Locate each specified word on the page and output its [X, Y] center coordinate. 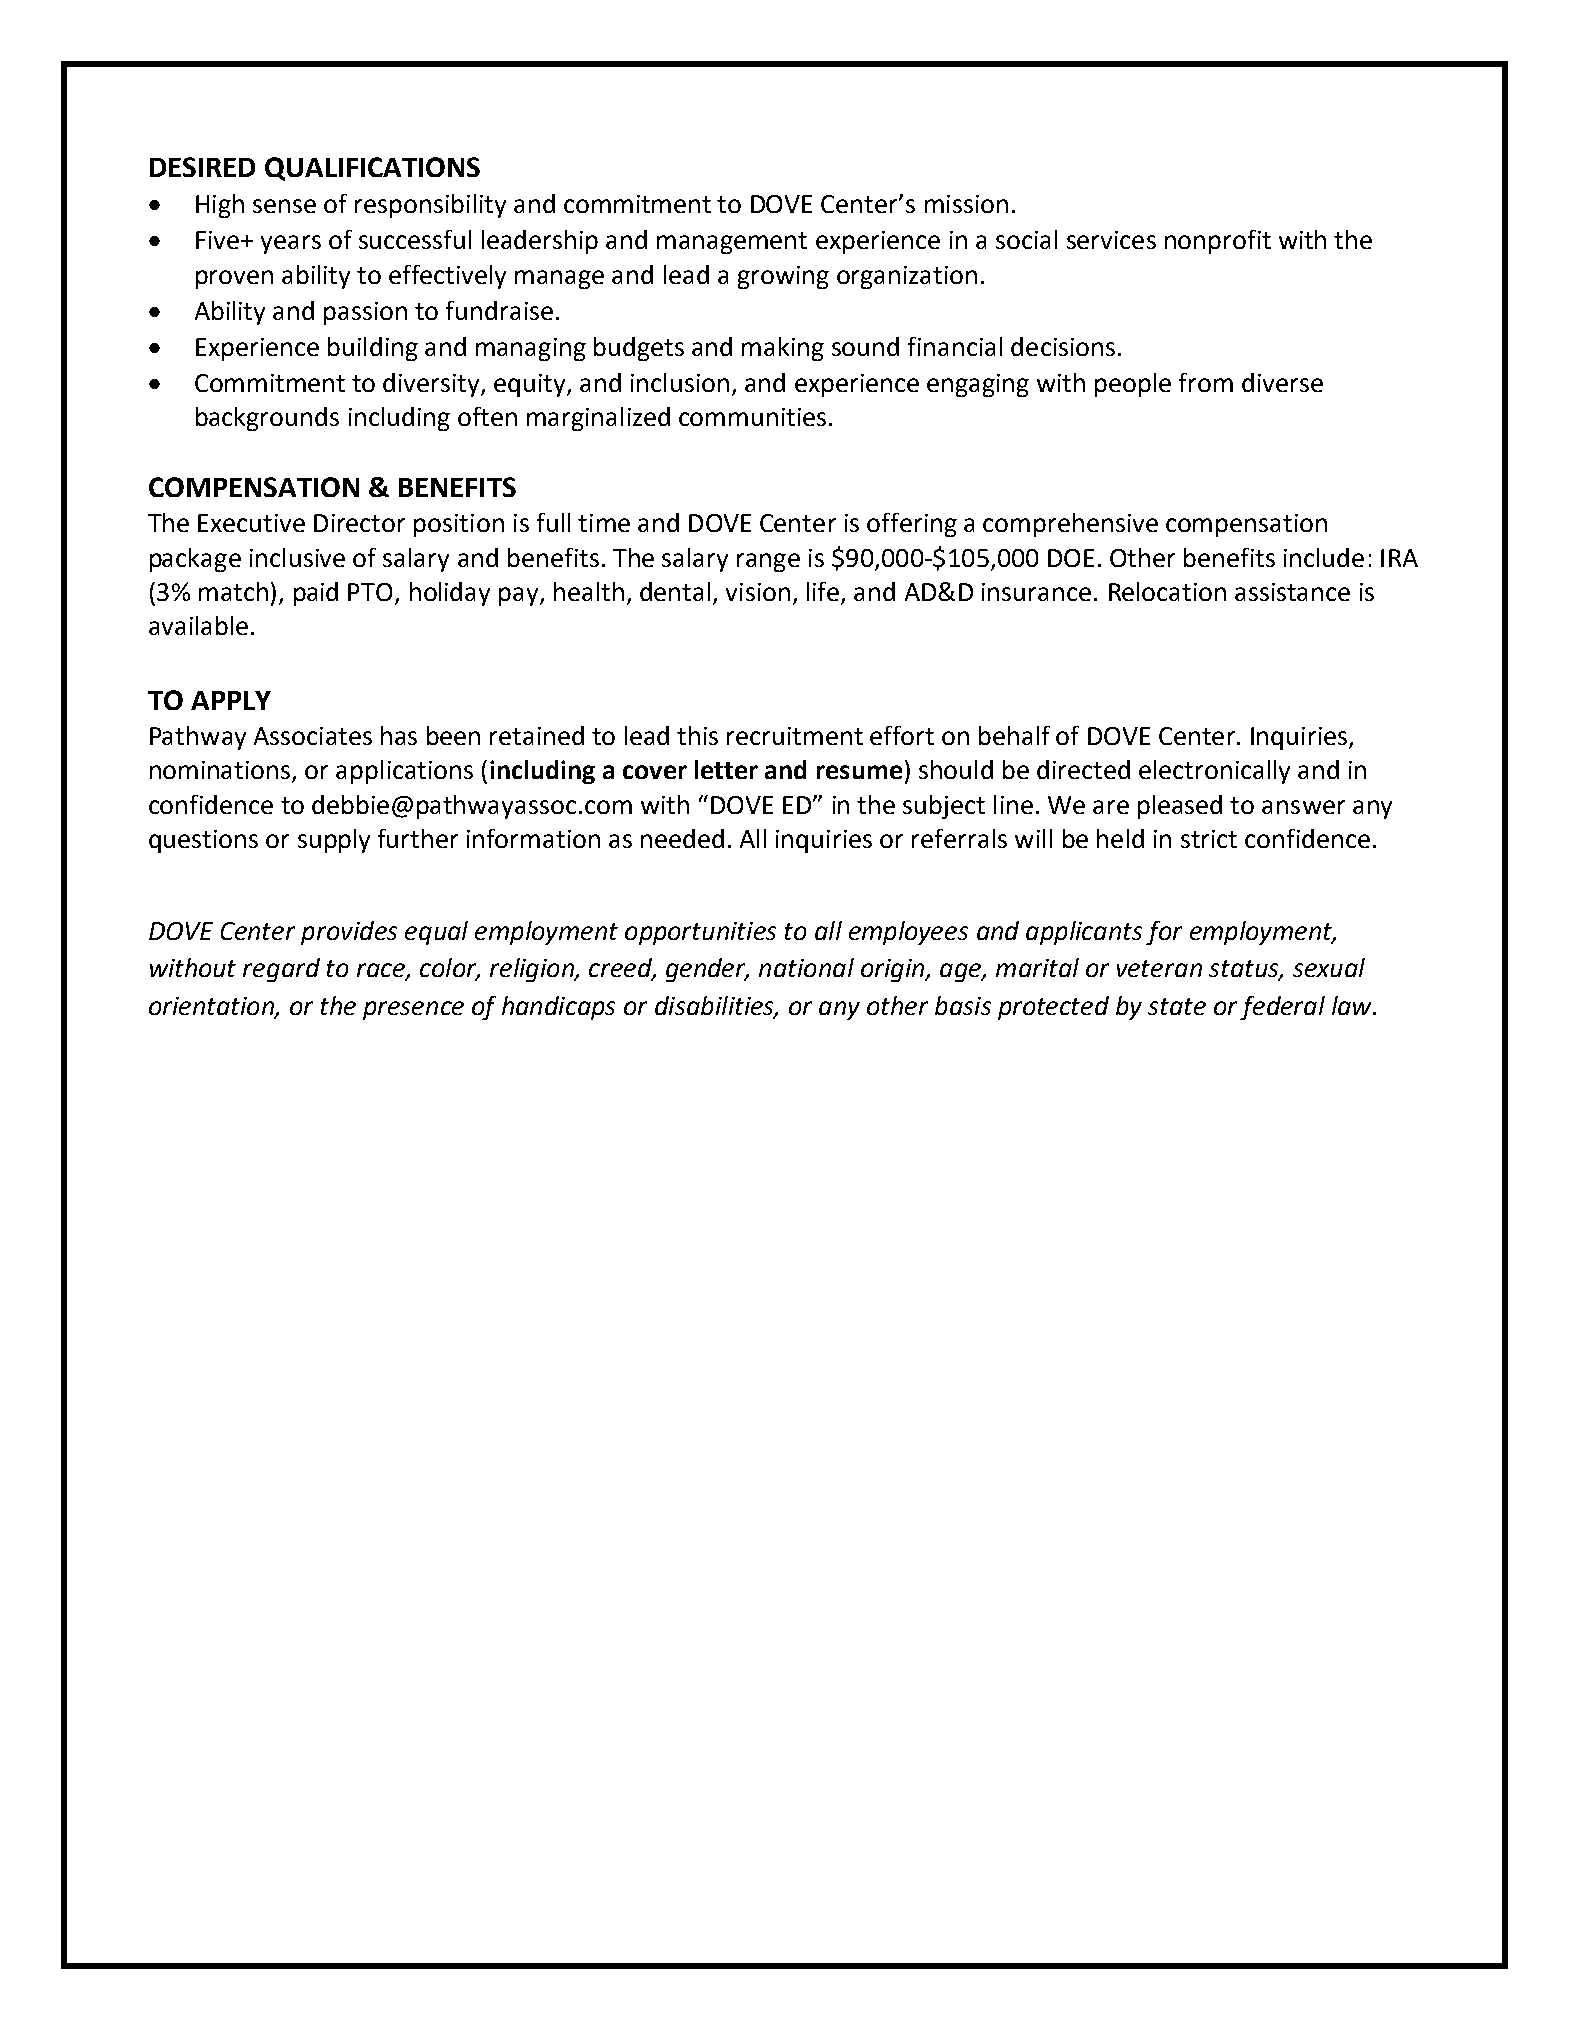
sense [284, 206]
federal [1282, 1008]
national [806, 967]
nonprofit [1218, 242]
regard [281, 970]
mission [966, 204]
